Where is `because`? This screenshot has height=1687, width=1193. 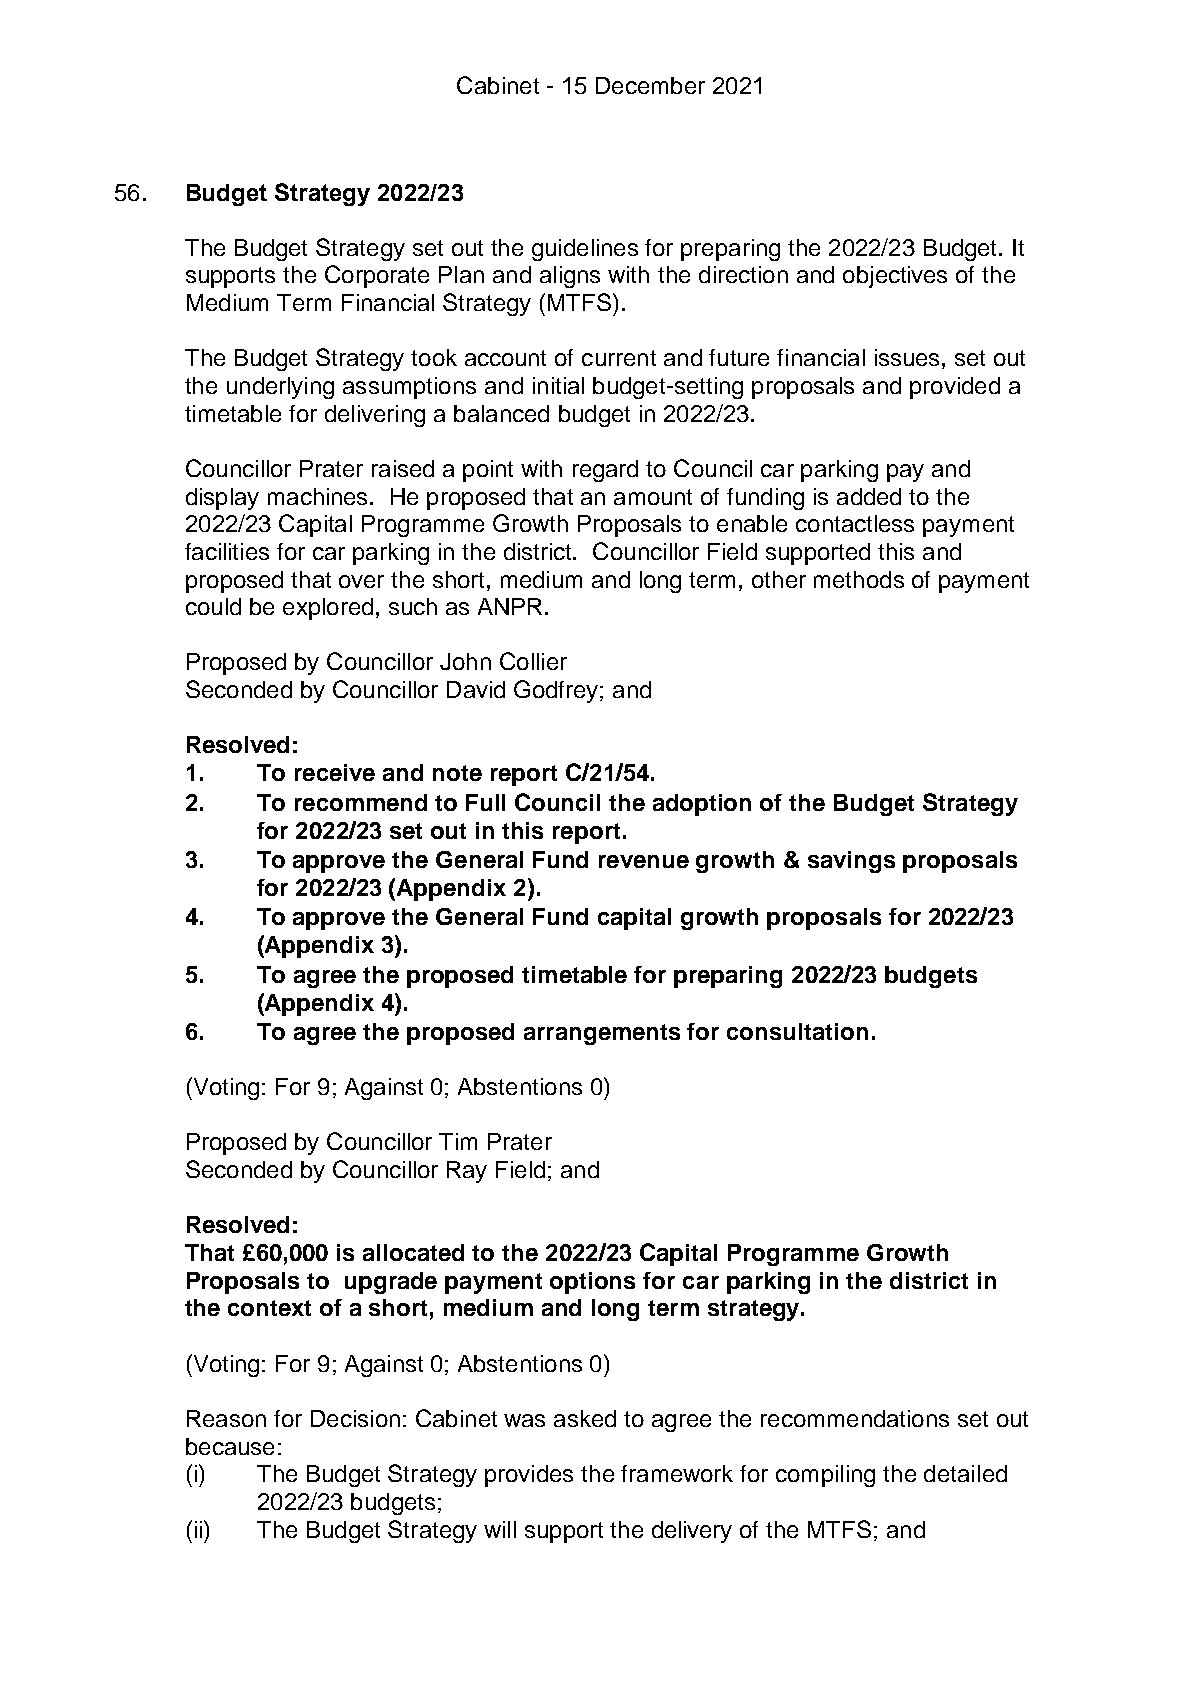
because is located at coordinates (230, 1446).
